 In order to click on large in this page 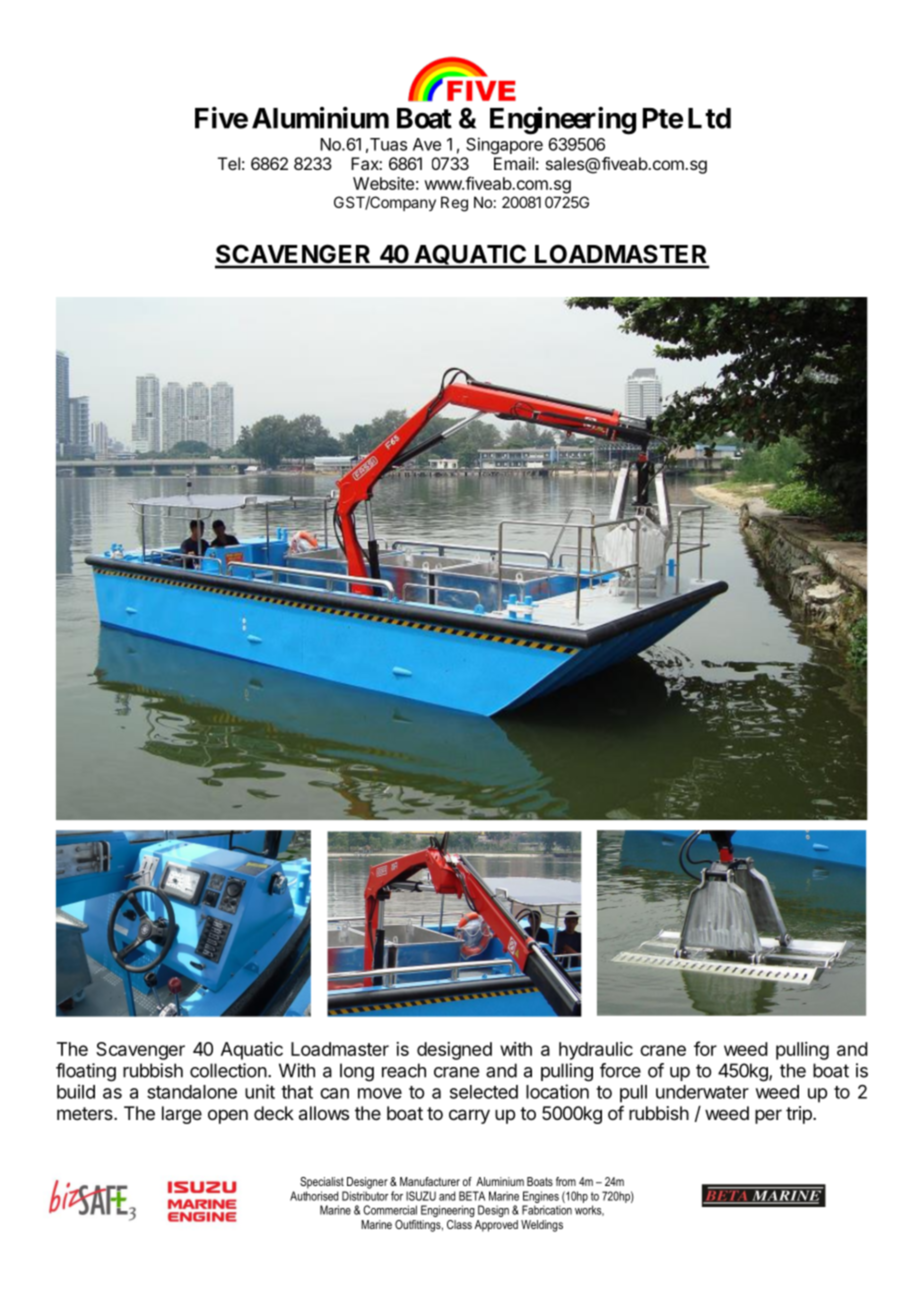, I will do `click(182, 1115)`.
